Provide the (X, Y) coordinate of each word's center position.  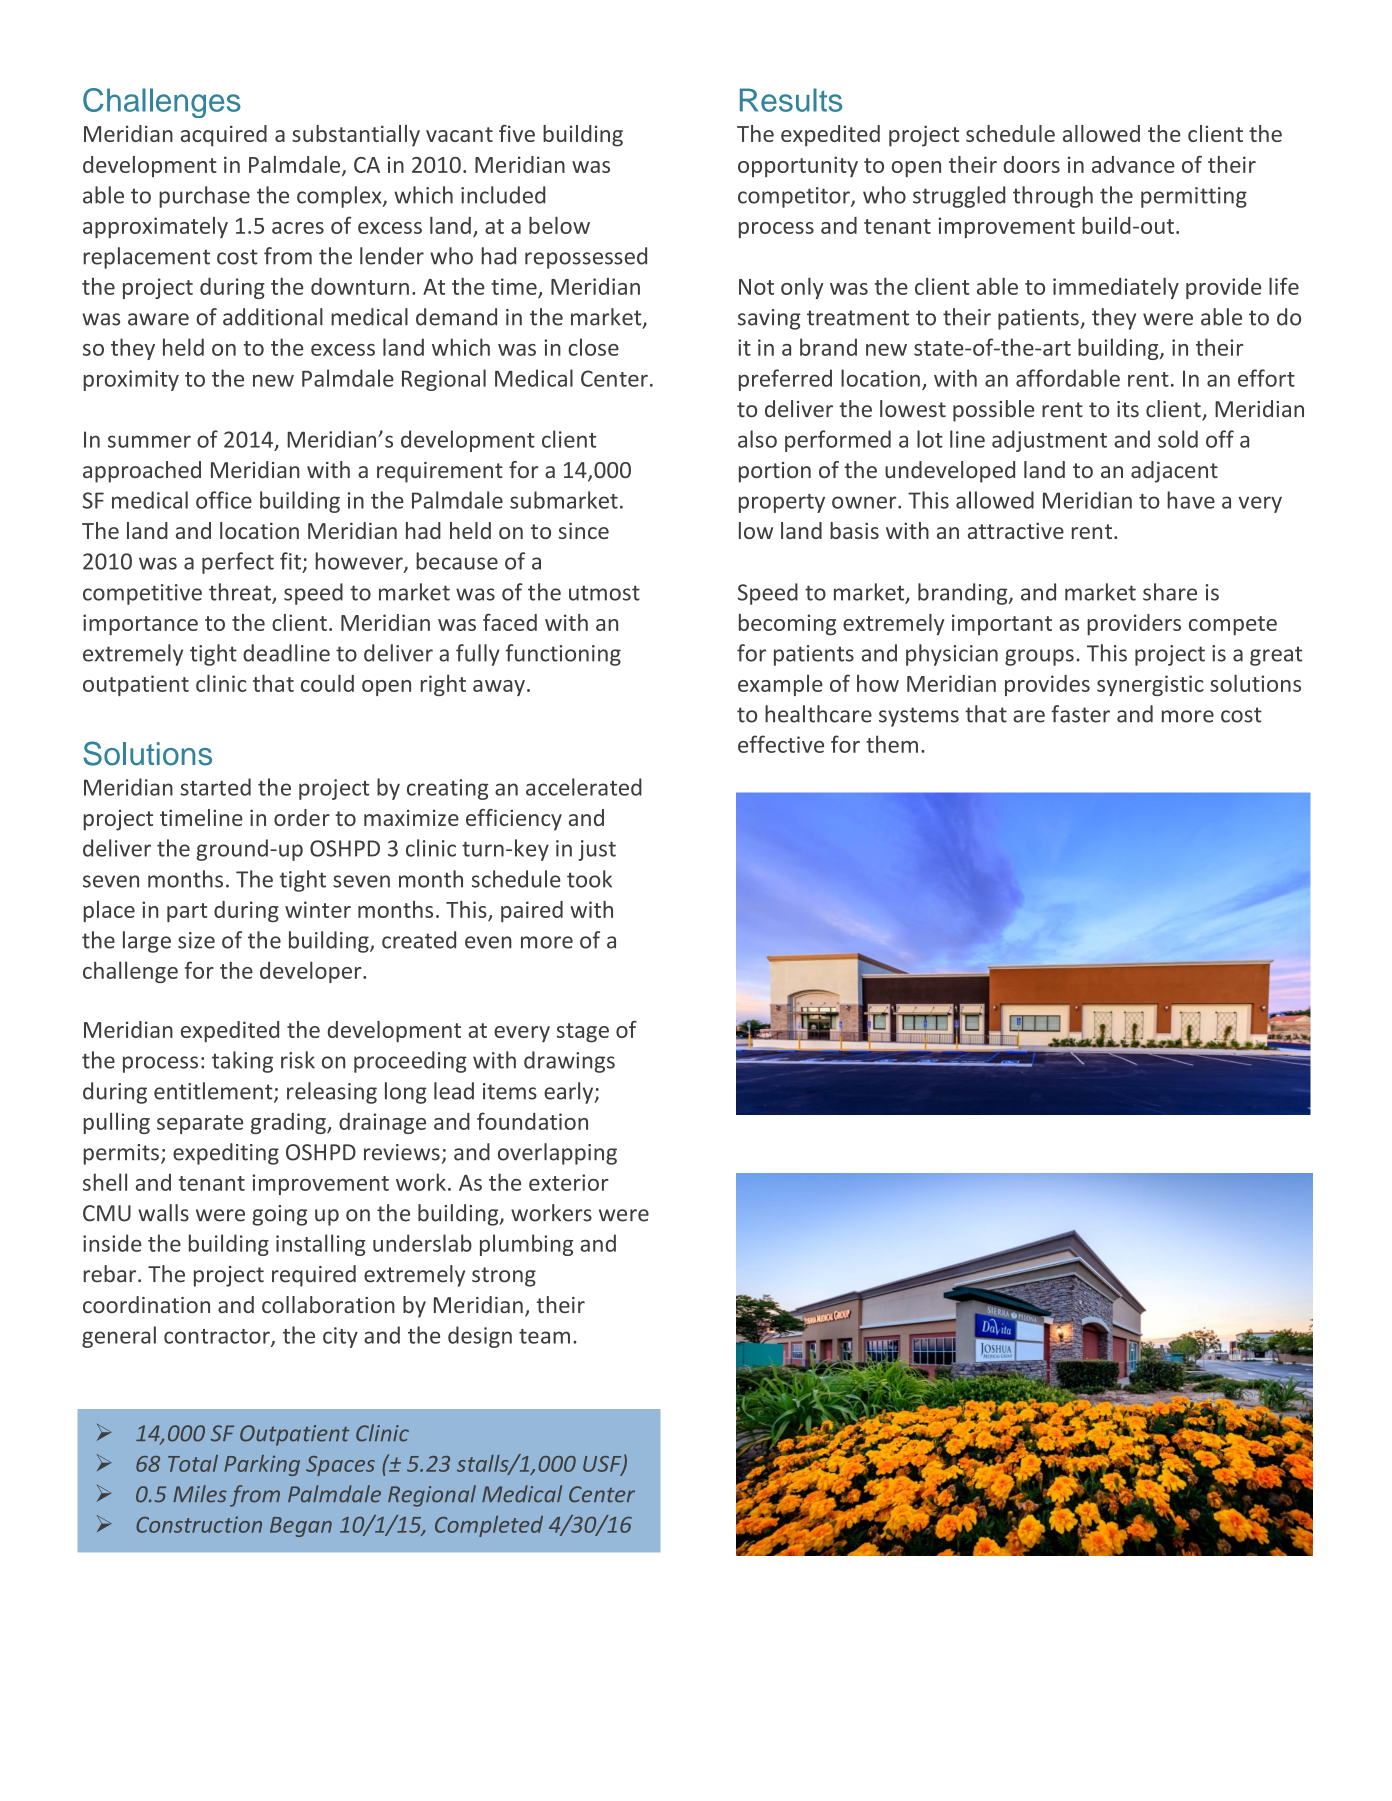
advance (1133, 164)
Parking (262, 1465)
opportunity (798, 166)
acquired (224, 136)
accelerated (584, 787)
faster (1080, 714)
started (215, 787)
